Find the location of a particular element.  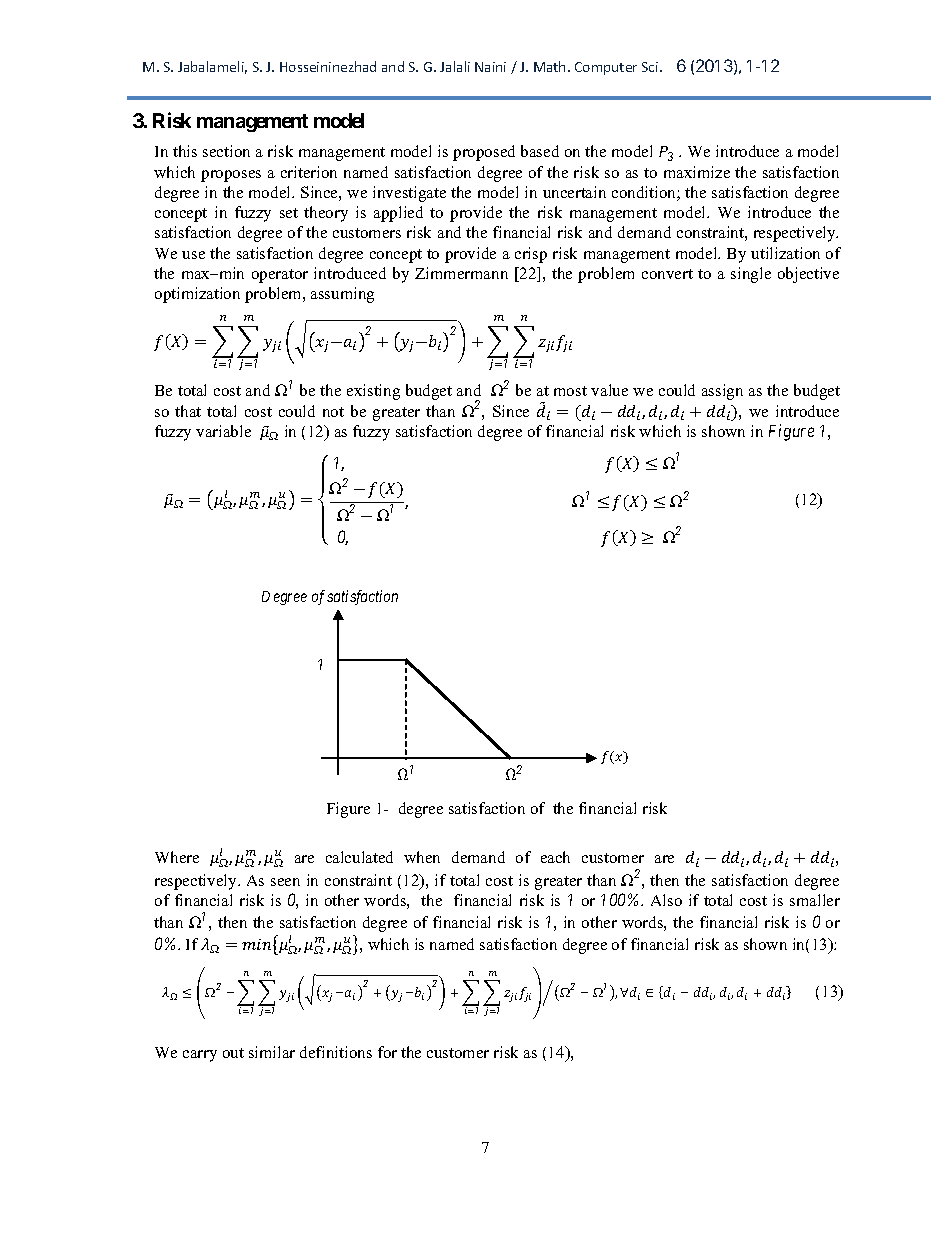

single is located at coordinates (751, 275).
